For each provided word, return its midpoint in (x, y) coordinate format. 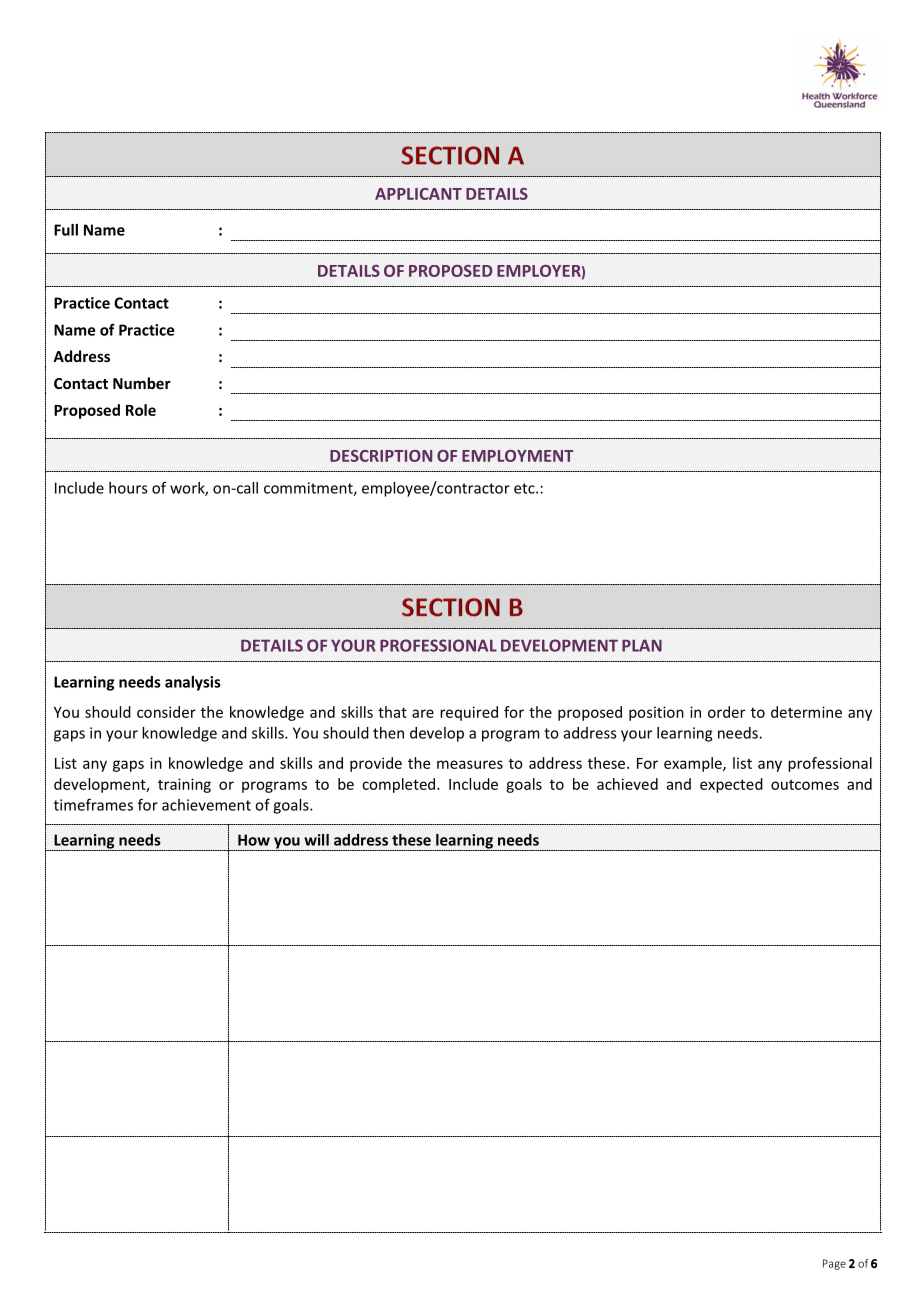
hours (128, 488)
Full (66, 230)
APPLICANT (418, 194)
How (254, 840)
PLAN (642, 645)
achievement (206, 805)
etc (525, 488)
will (316, 840)
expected (731, 785)
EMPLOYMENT (518, 456)
